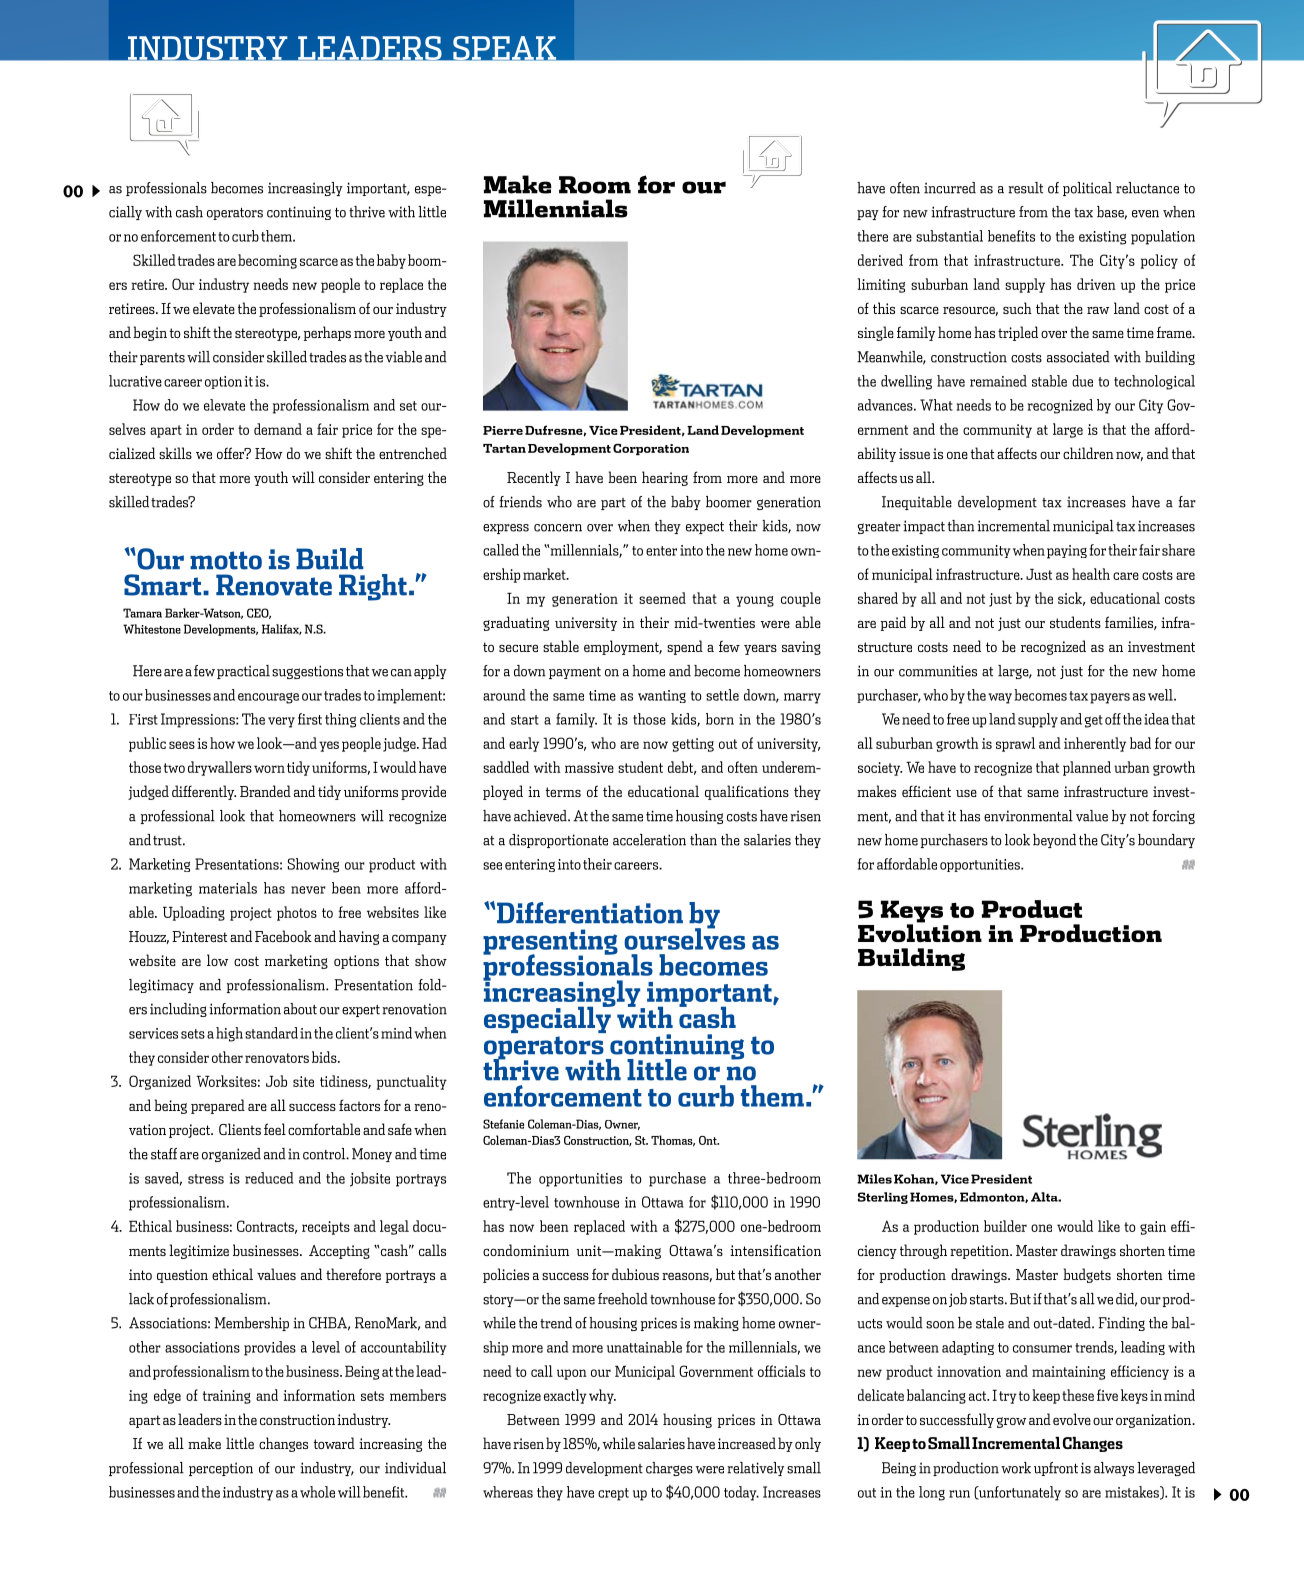 The image size is (1304, 1594). I want to click on derived, so click(880, 260).
